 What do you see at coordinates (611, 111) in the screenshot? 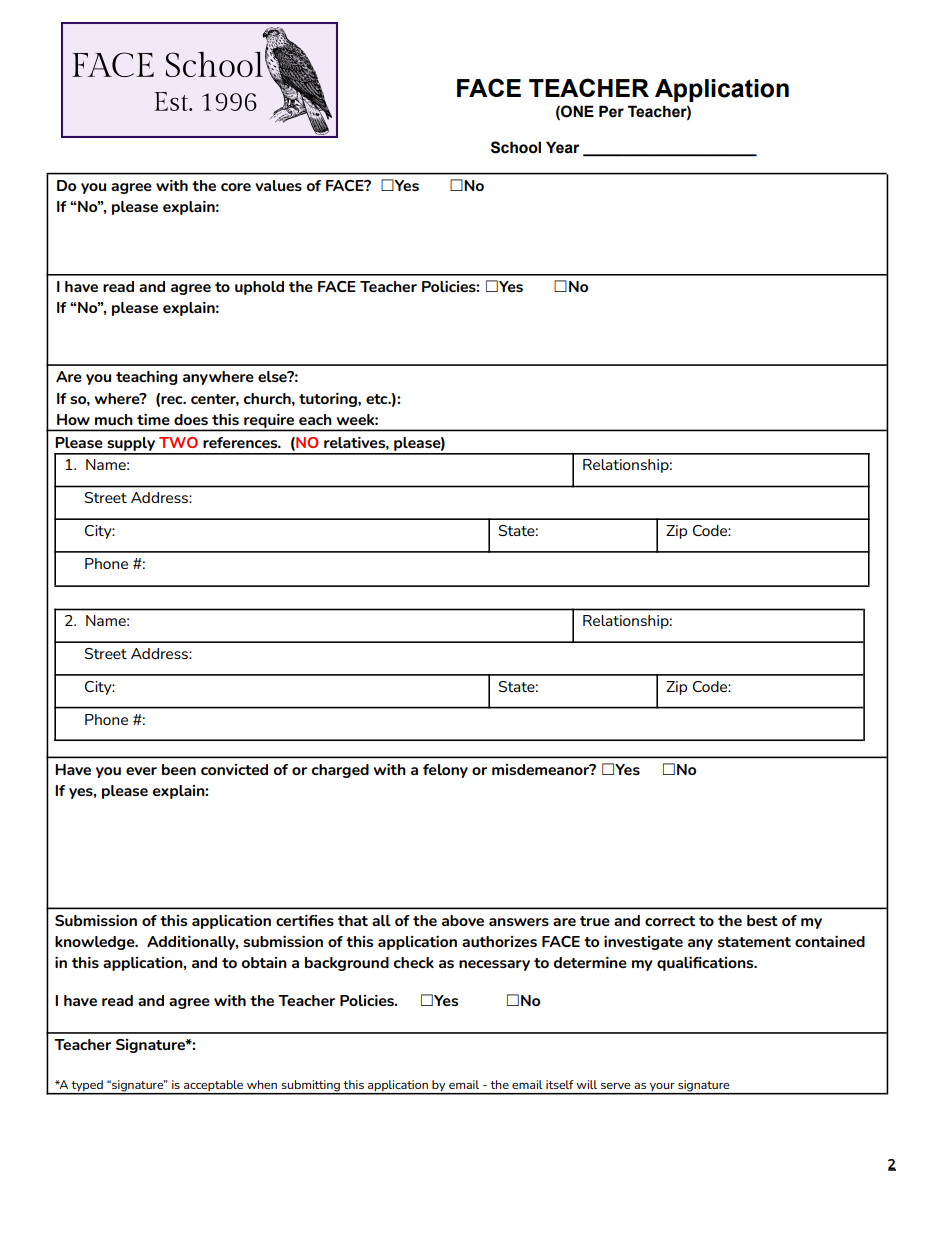
I see `Per` at bounding box center [611, 111].
